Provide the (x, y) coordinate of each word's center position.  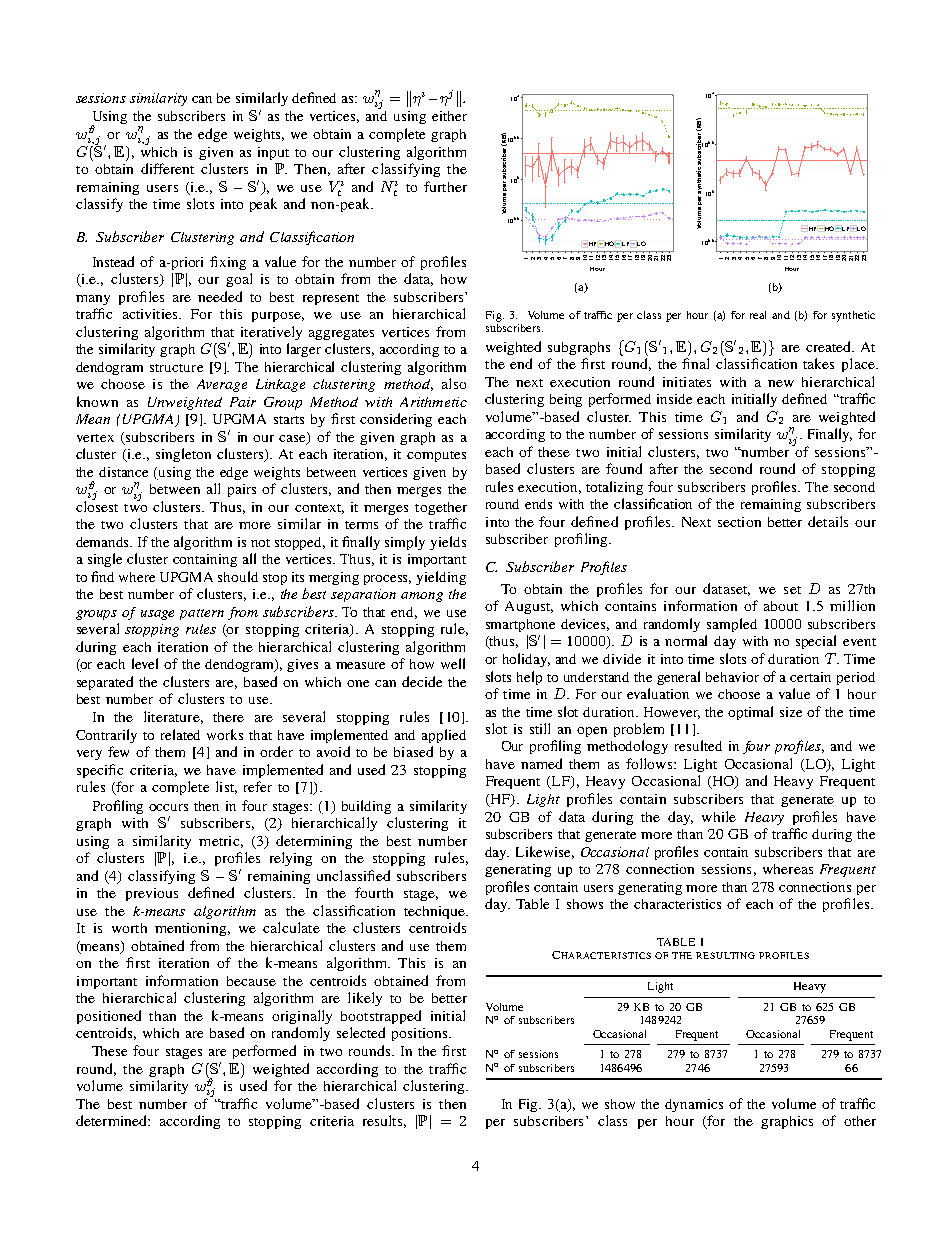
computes (436, 456)
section (739, 522)
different (167, 168)
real (758, 315)
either (449, 116)
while (719, 816)
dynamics (694, 1105)
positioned (109, 1017)
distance (123, 472)
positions (421, 1034)
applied (444, 736)
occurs (168, 807)
